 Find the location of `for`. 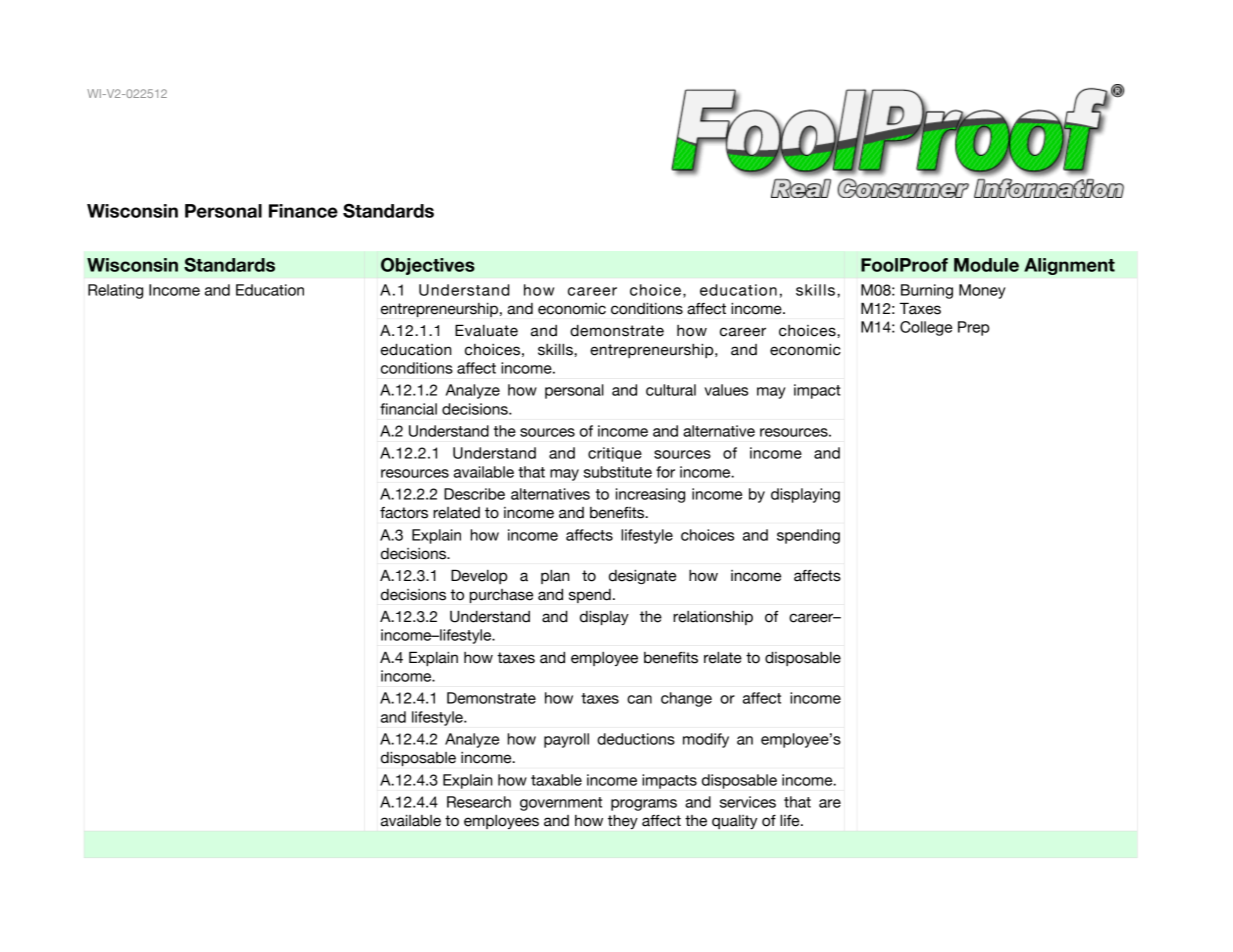

for is located at coordinates (665, 472).
